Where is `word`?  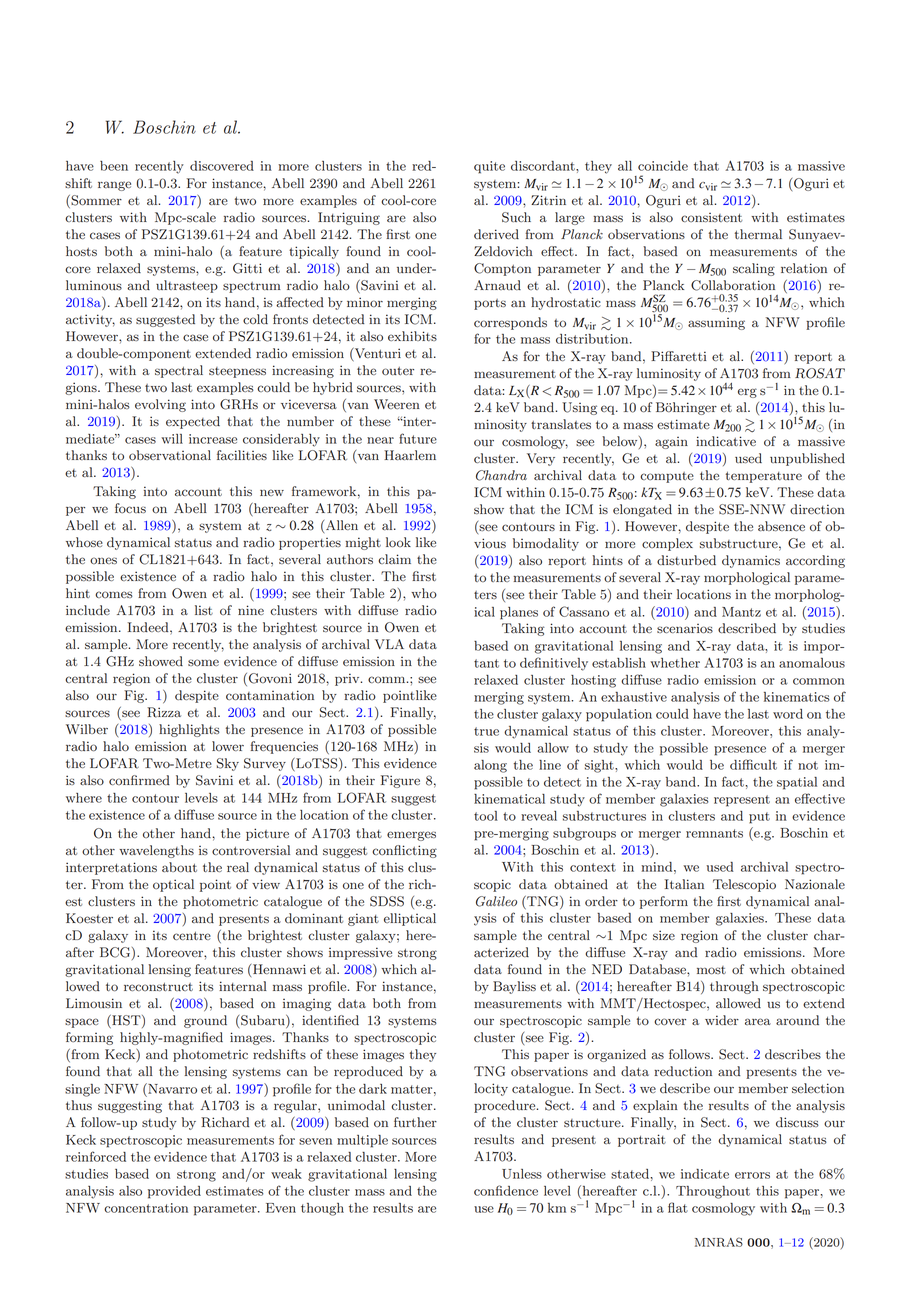 word is located at coordinates (788, 714).
